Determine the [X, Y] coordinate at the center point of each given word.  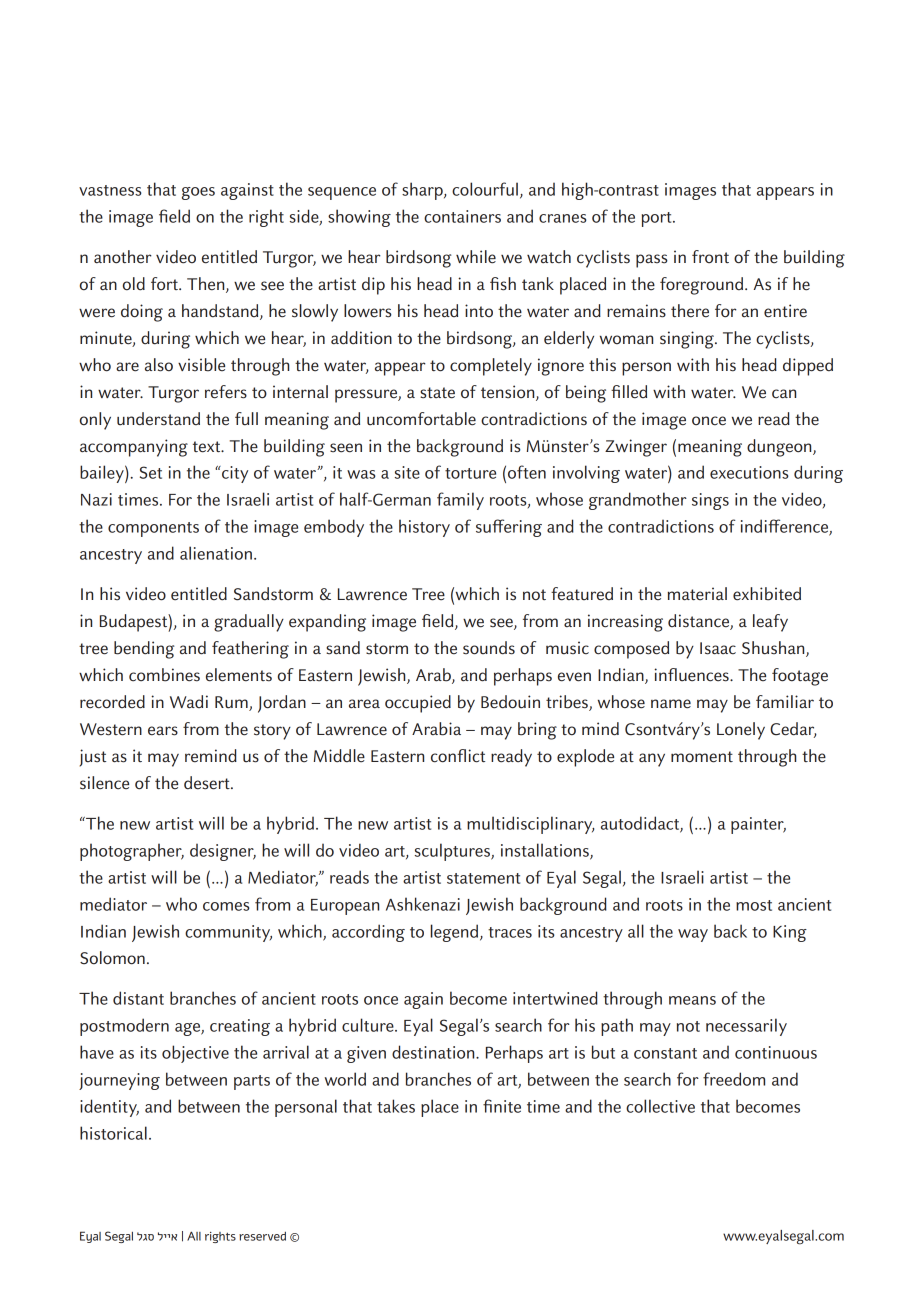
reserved [262, 1236]
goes [198, 193]
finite [502, 1106]
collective [660, 1106]
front [710, 257]
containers [462, 216]
